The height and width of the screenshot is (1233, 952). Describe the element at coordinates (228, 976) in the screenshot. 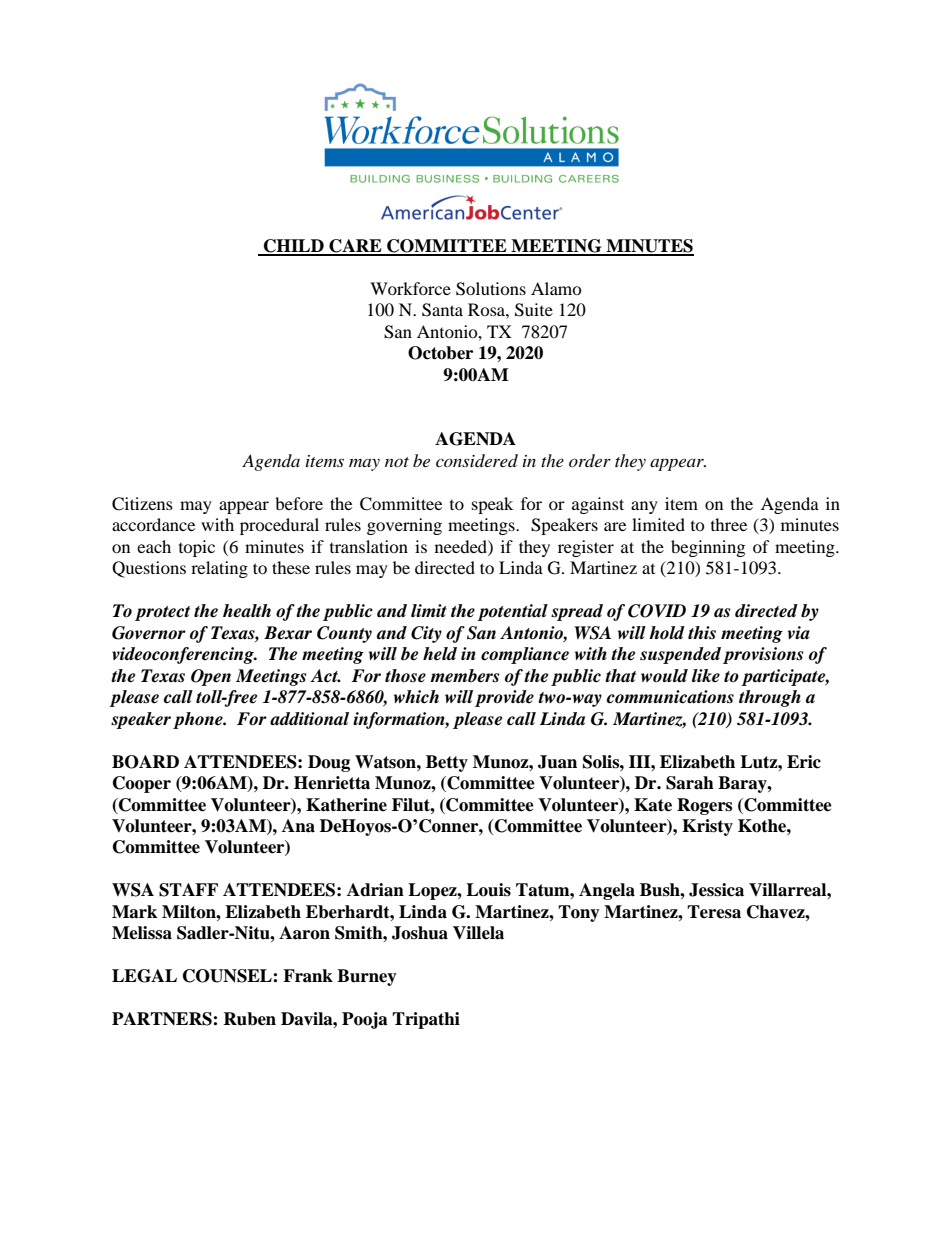

I see `COUNSEL` at that location.
